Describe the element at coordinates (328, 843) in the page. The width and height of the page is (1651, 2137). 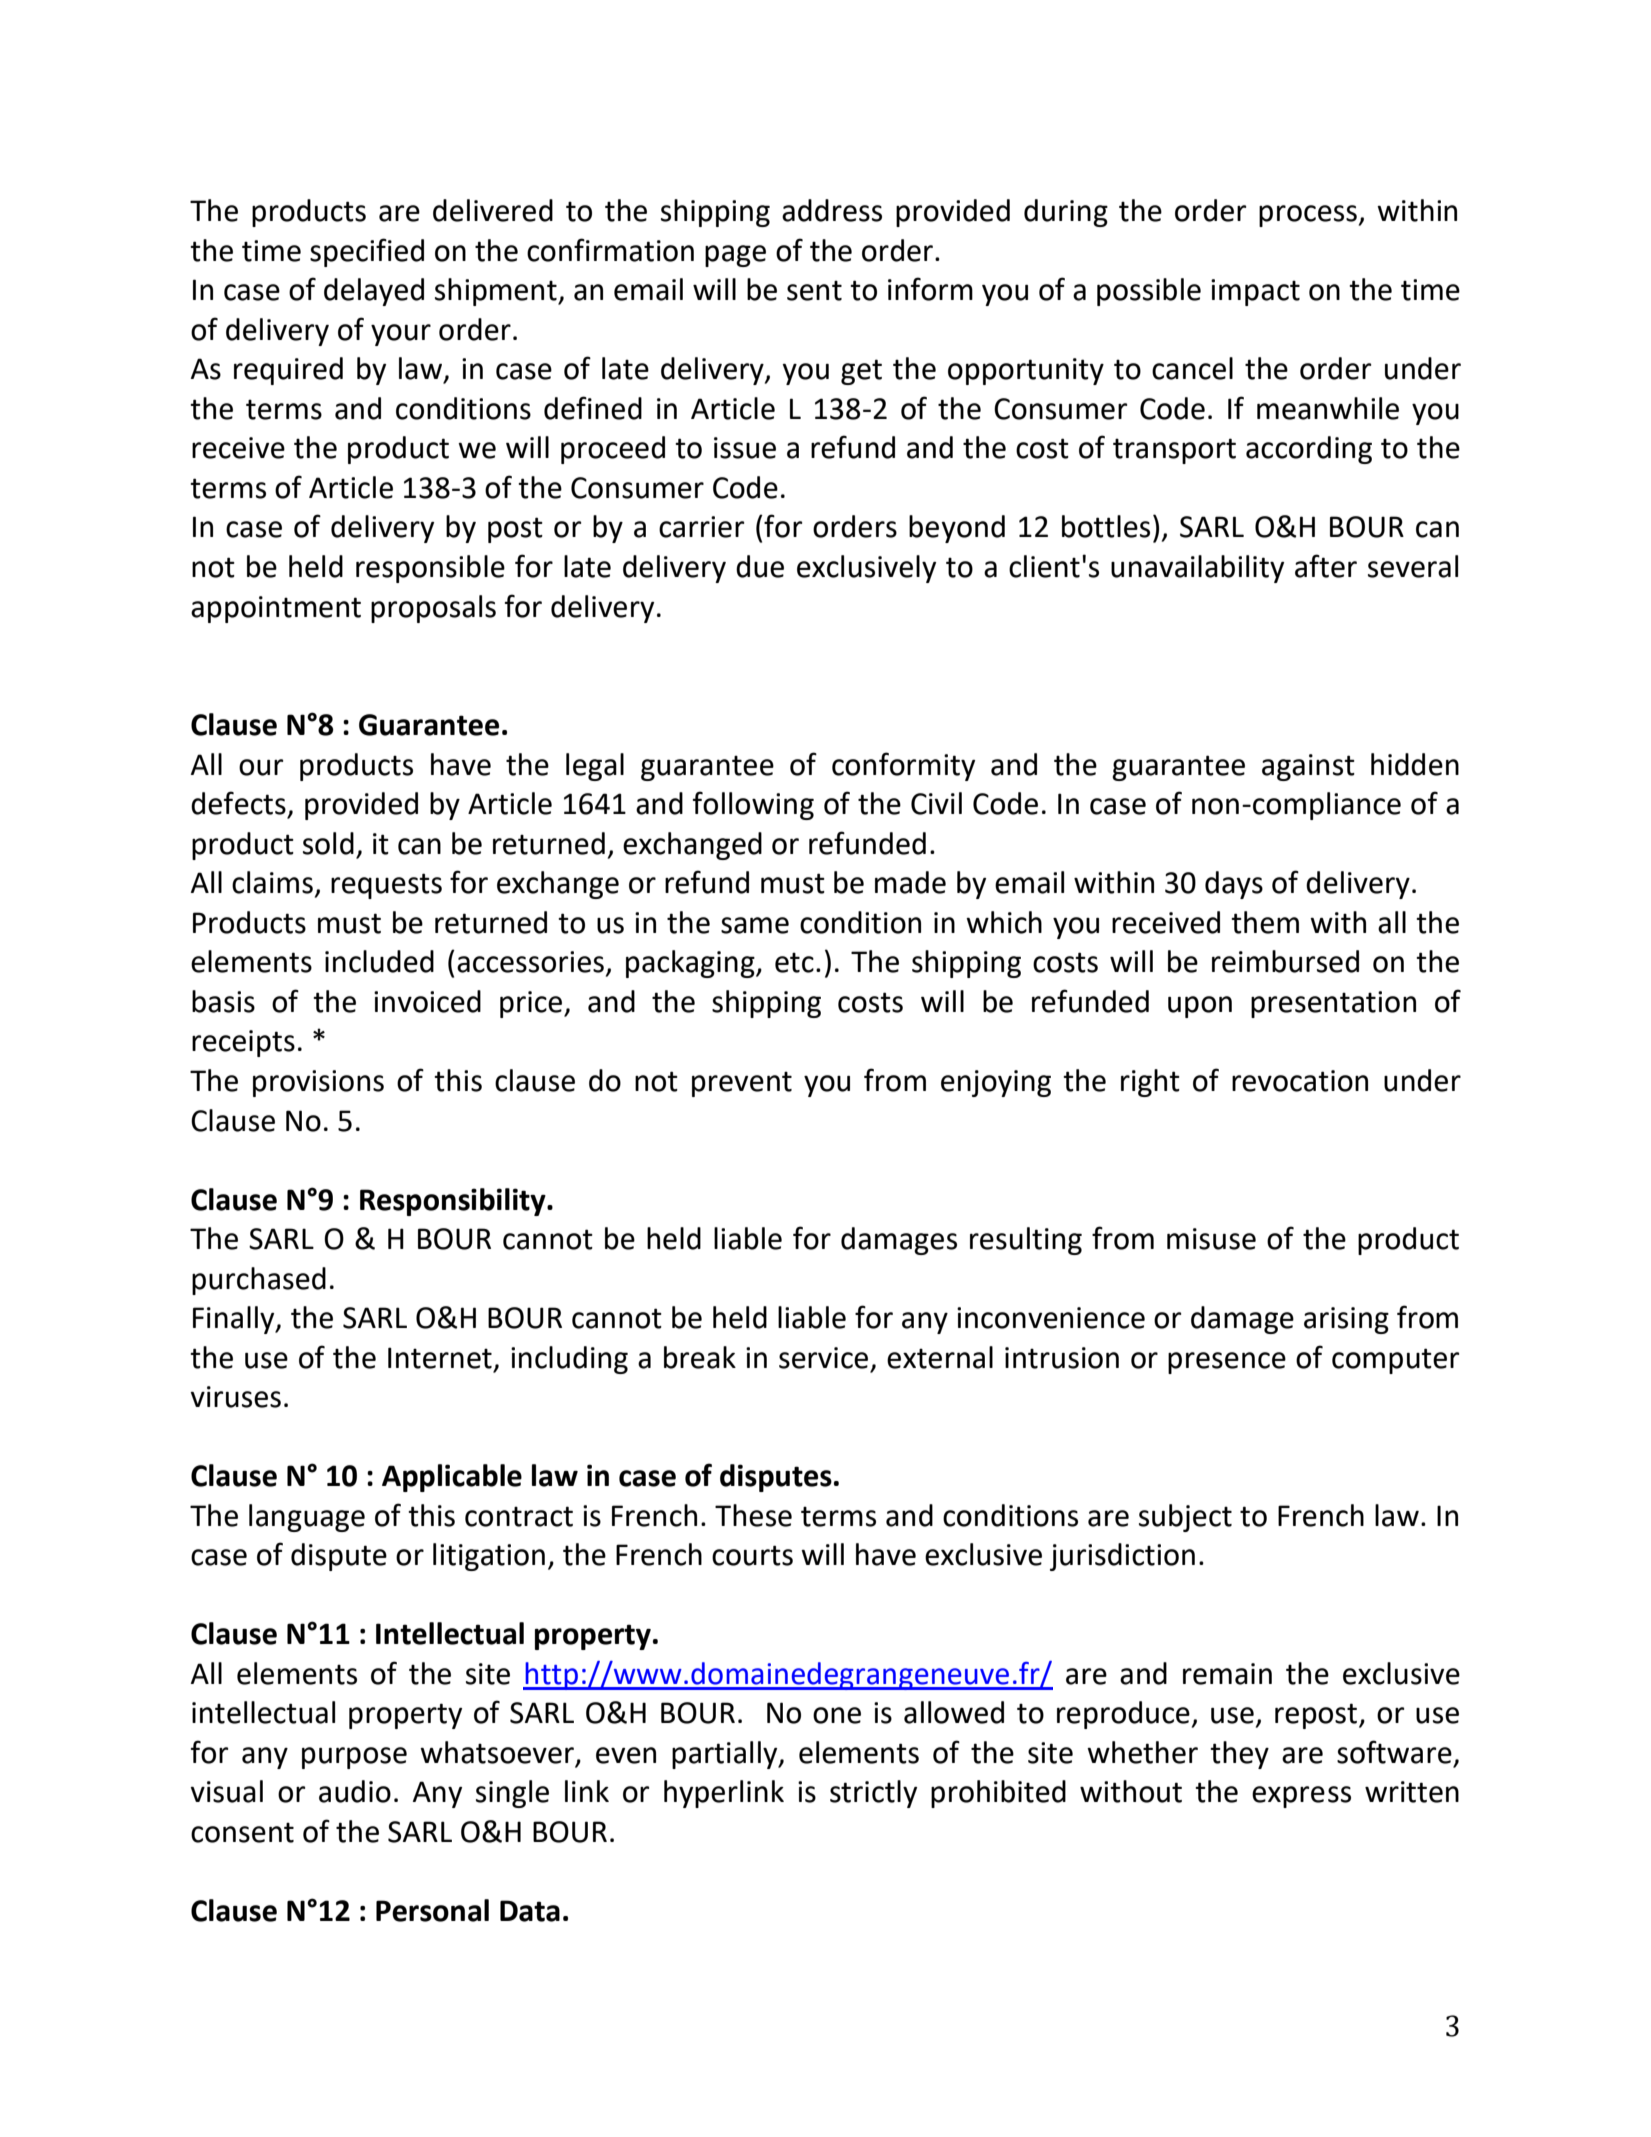
I see `sold` at that location.
